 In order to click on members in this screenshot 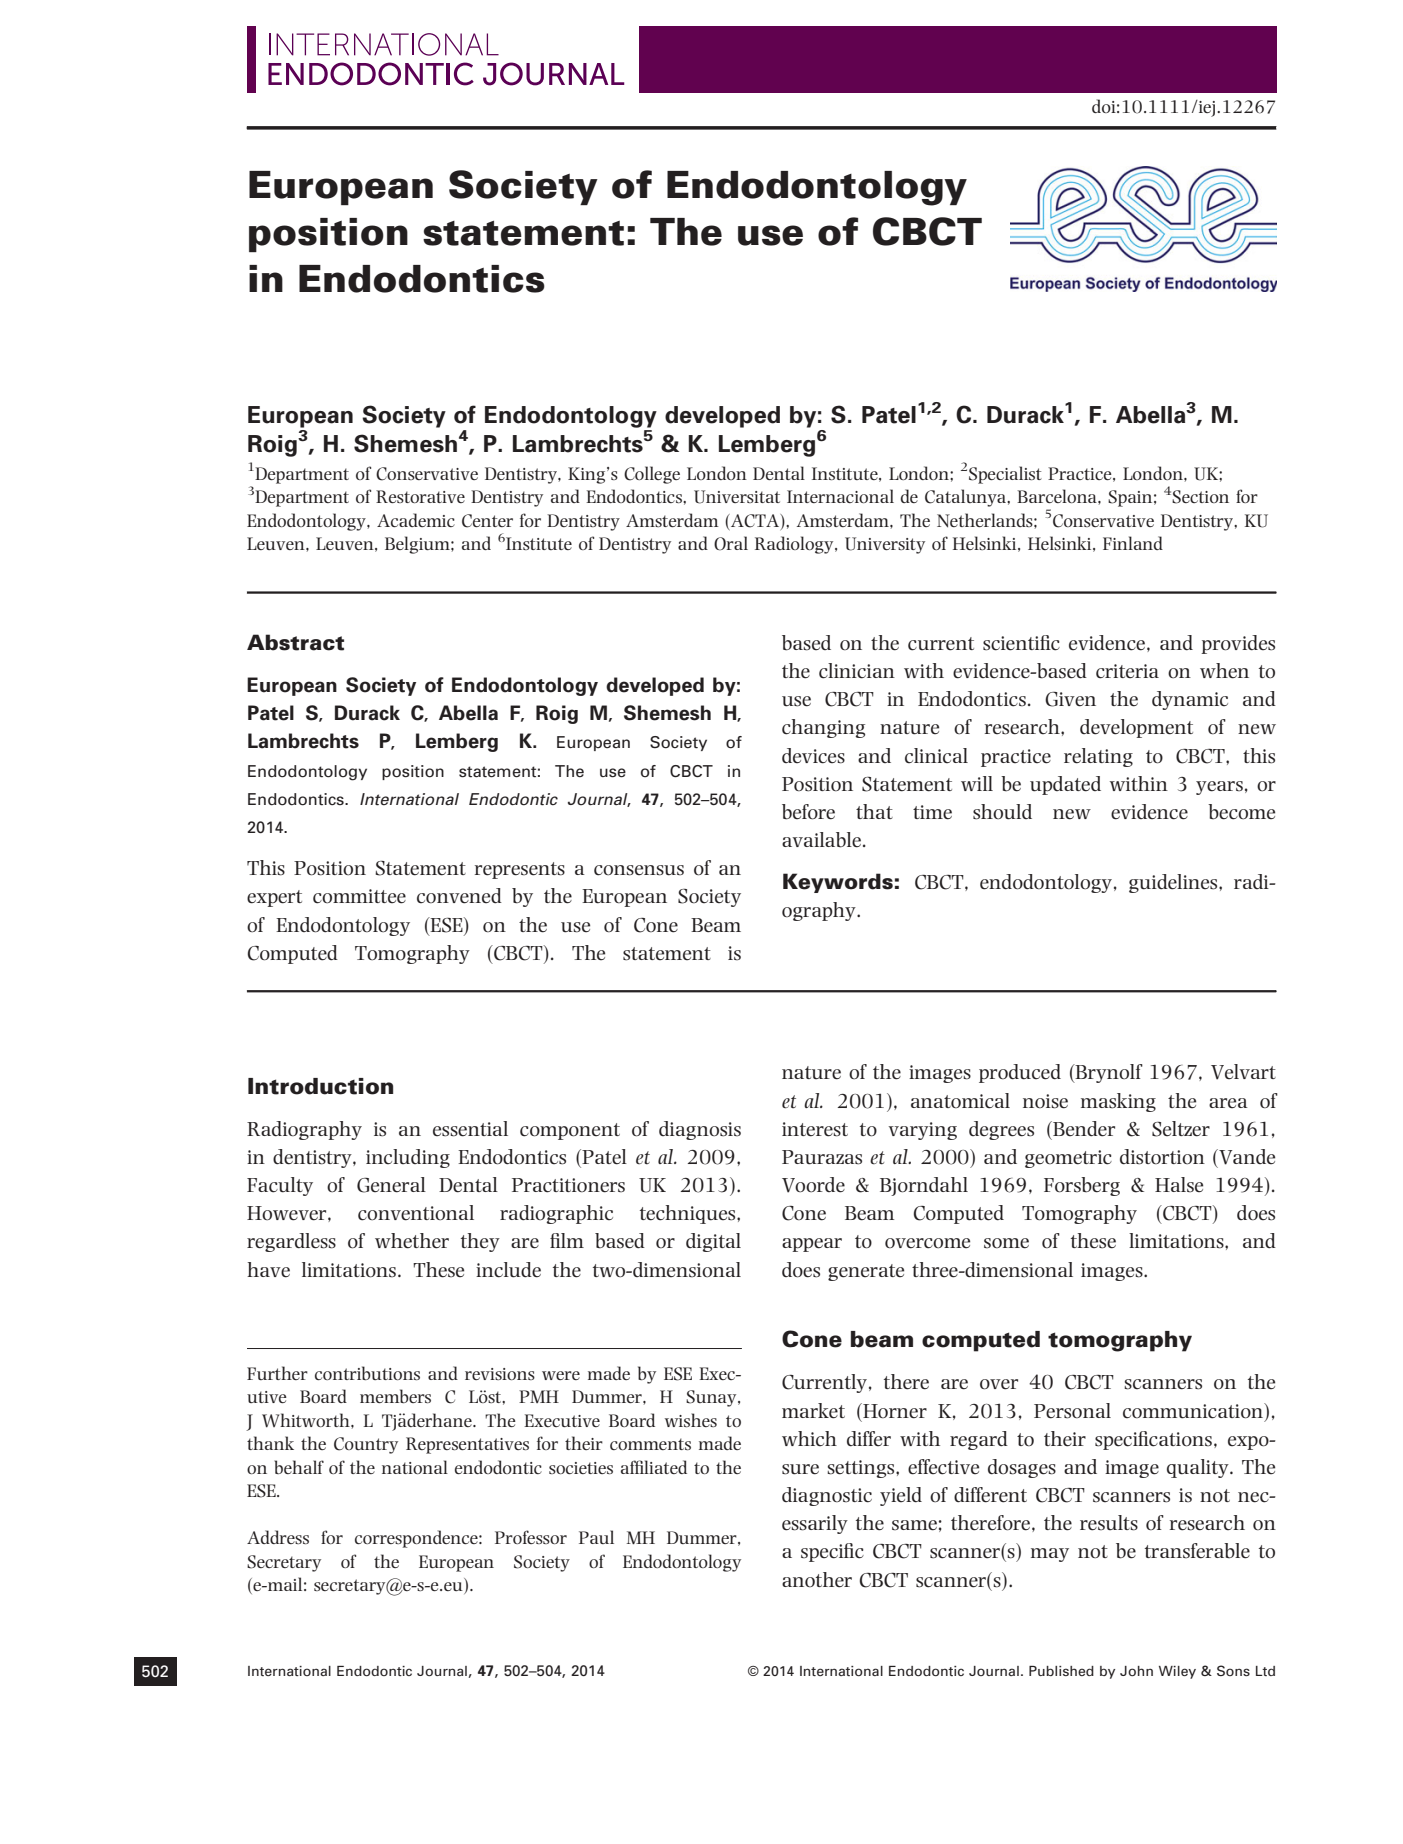, I will do `click(395, 1396)`.
